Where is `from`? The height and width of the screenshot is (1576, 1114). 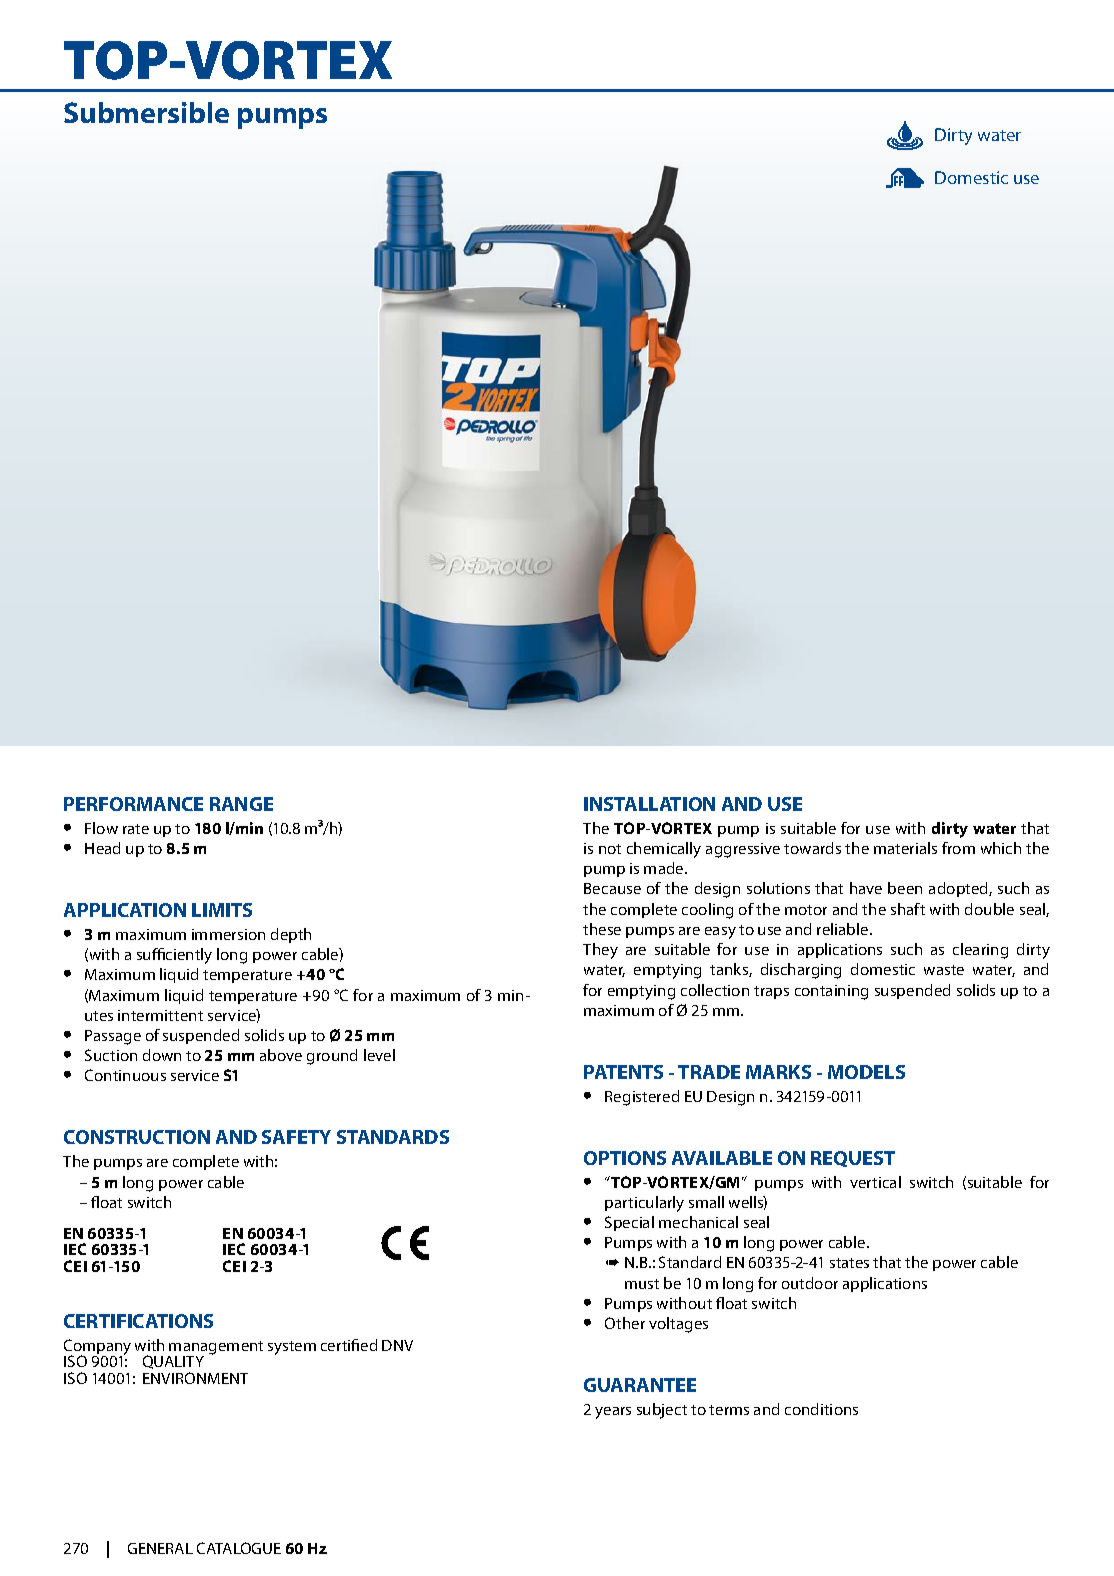
from is located at coordinates (958, 848).
